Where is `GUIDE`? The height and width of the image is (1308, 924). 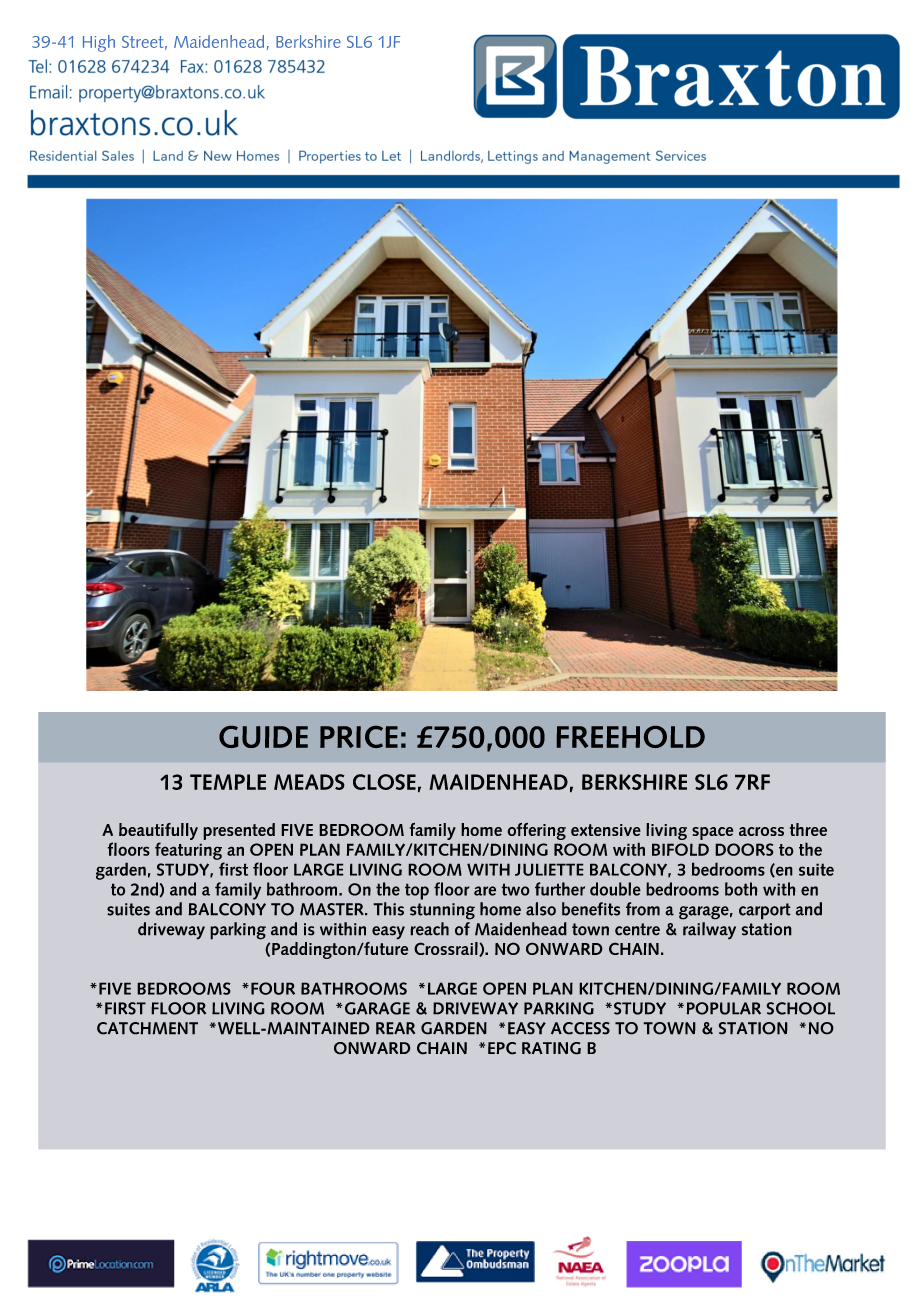 GUIDE is located at coordinates (263, 737).
